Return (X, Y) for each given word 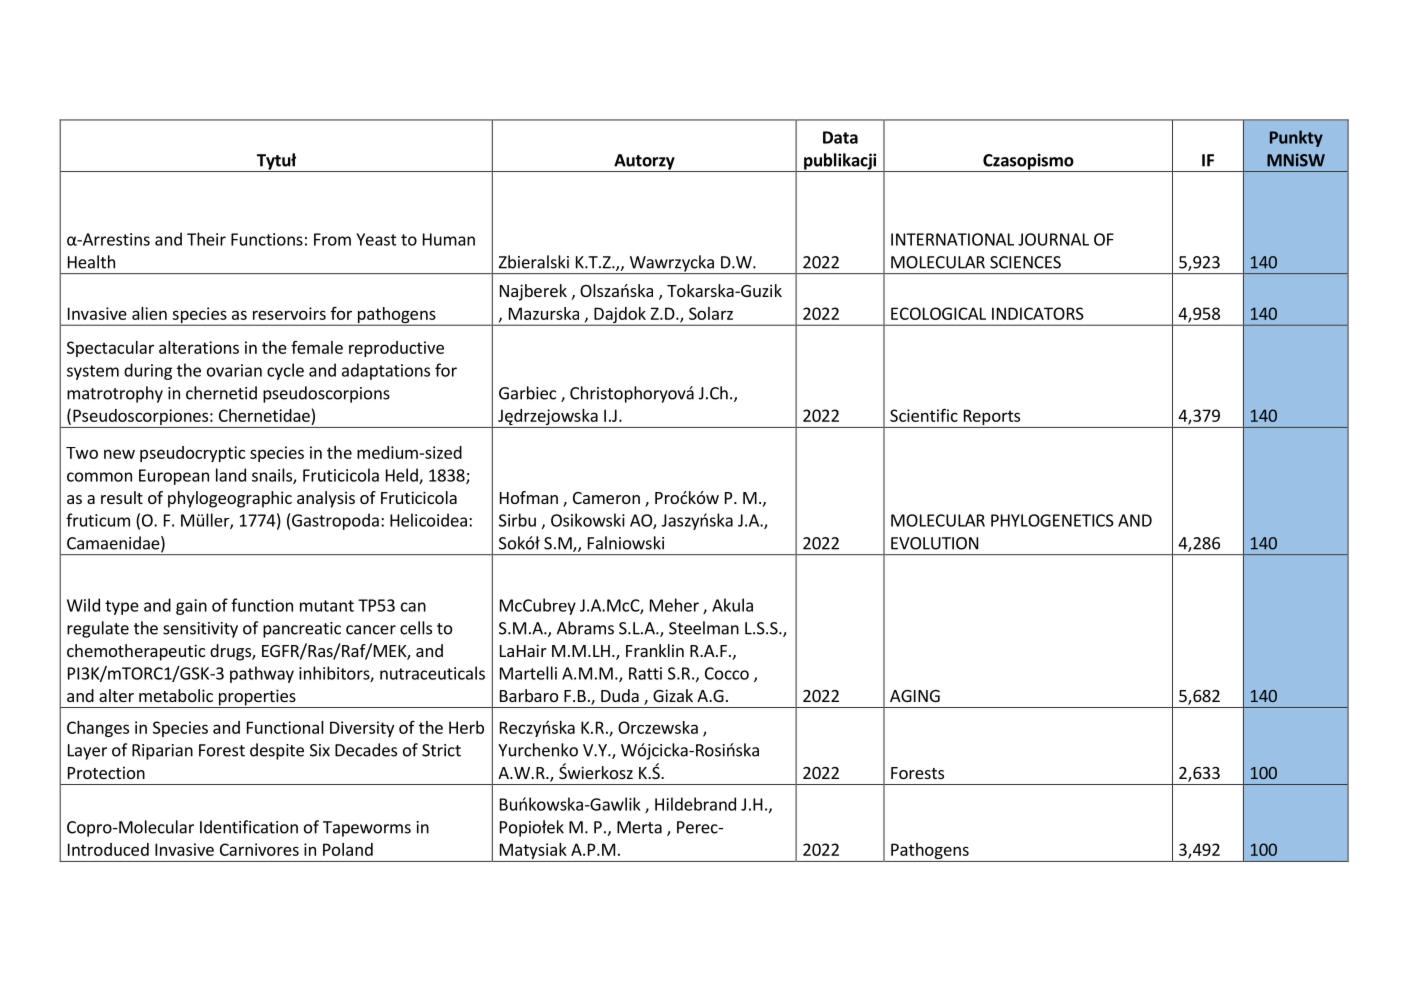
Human (449, 239)
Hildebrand (695, 804)
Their (206, 239)
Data (840, 137)
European (174, 477)
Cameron (606, 498)
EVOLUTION (934, 543)
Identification (249, 827)
